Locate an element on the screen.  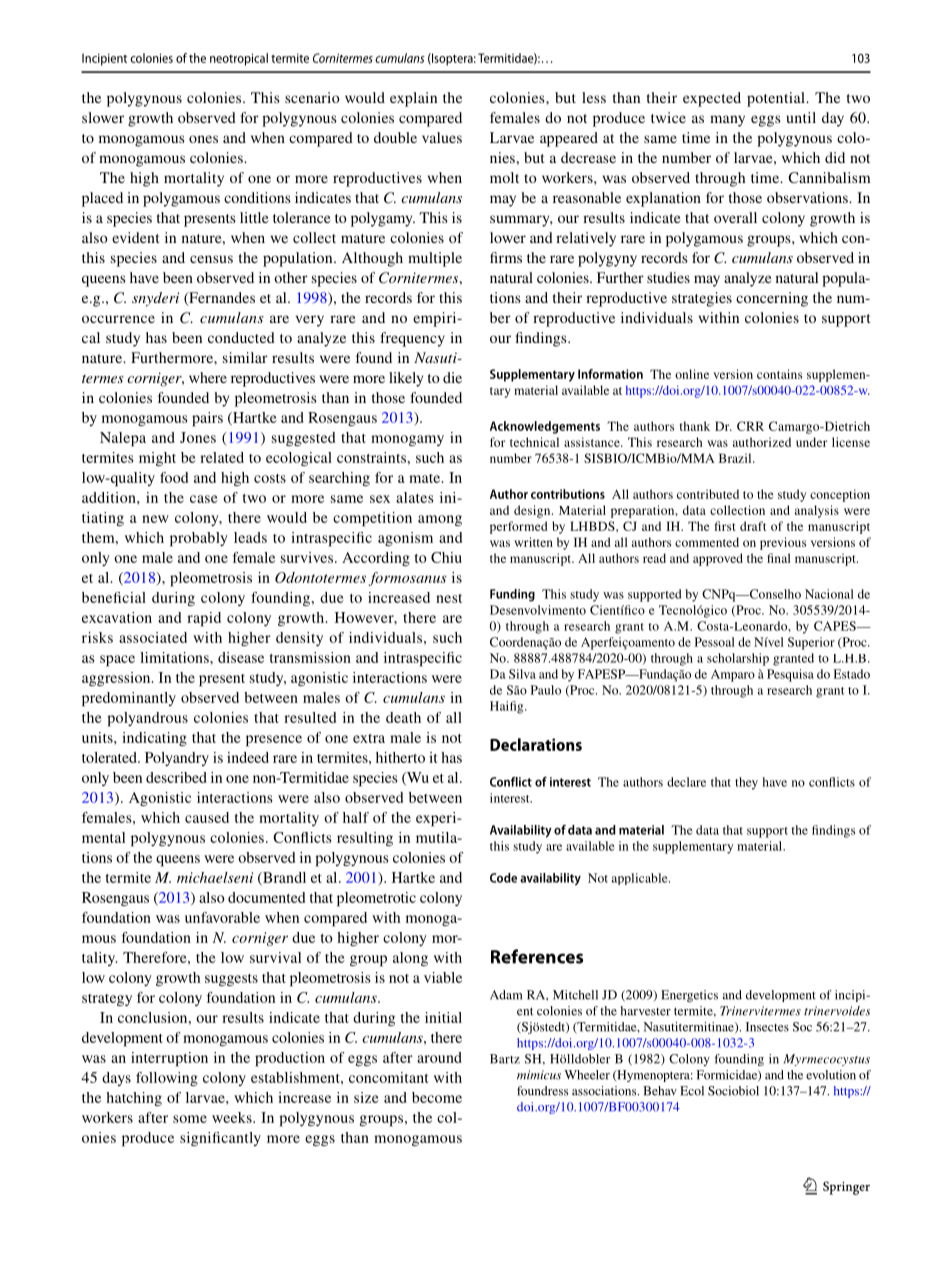
case is located at coordinates (204, 499).
